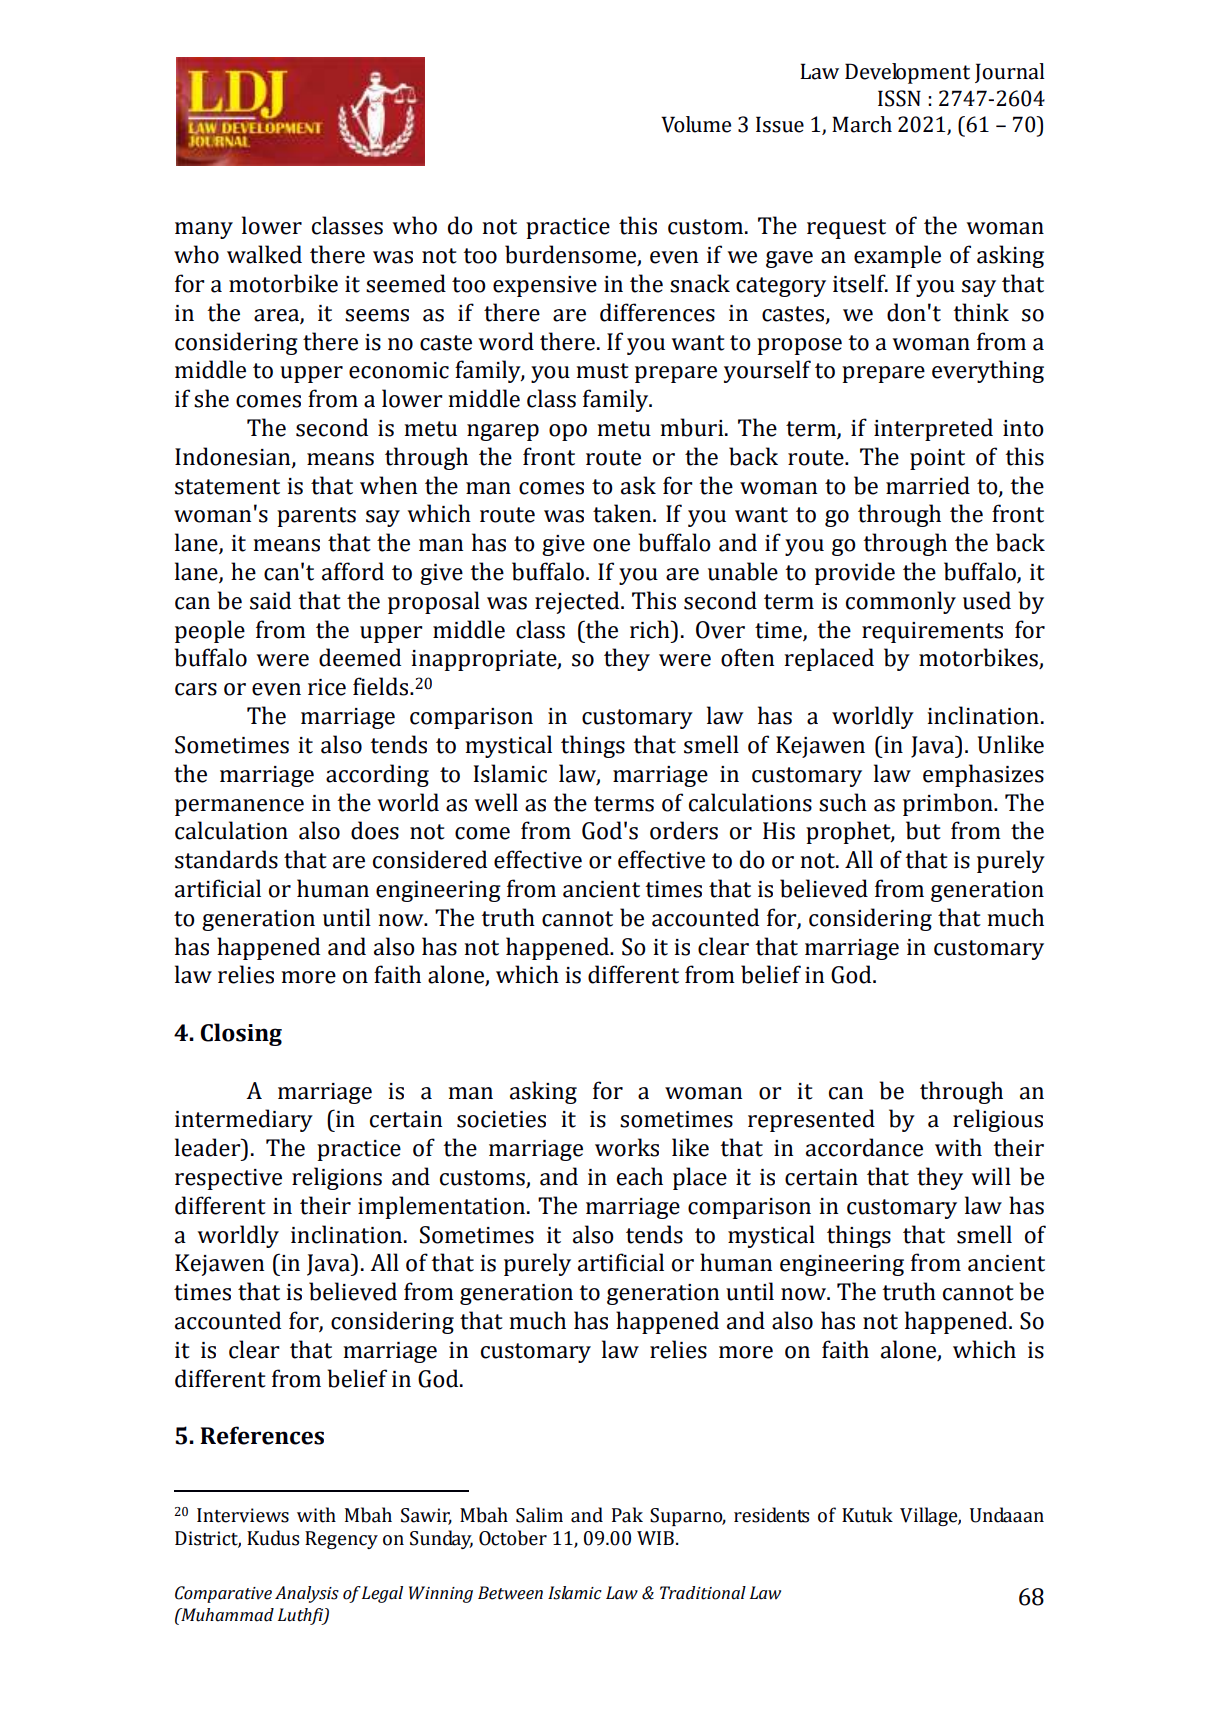 This screenshot has width=1219, height=1724. I want to click on ISSN, so click(899, 98).
